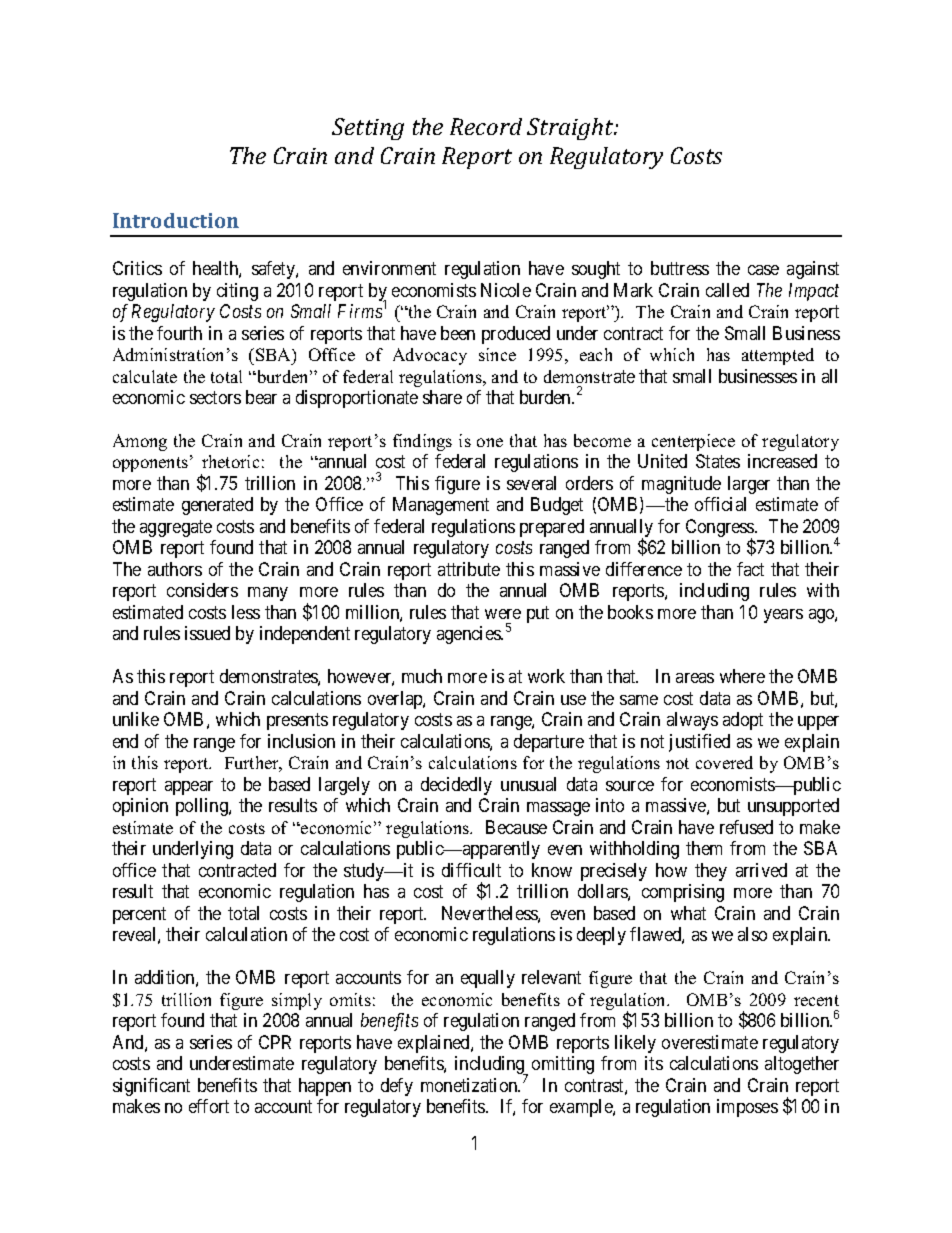 This page has width=952, height=1233. I want to click on effort, so click(209, 1106).
